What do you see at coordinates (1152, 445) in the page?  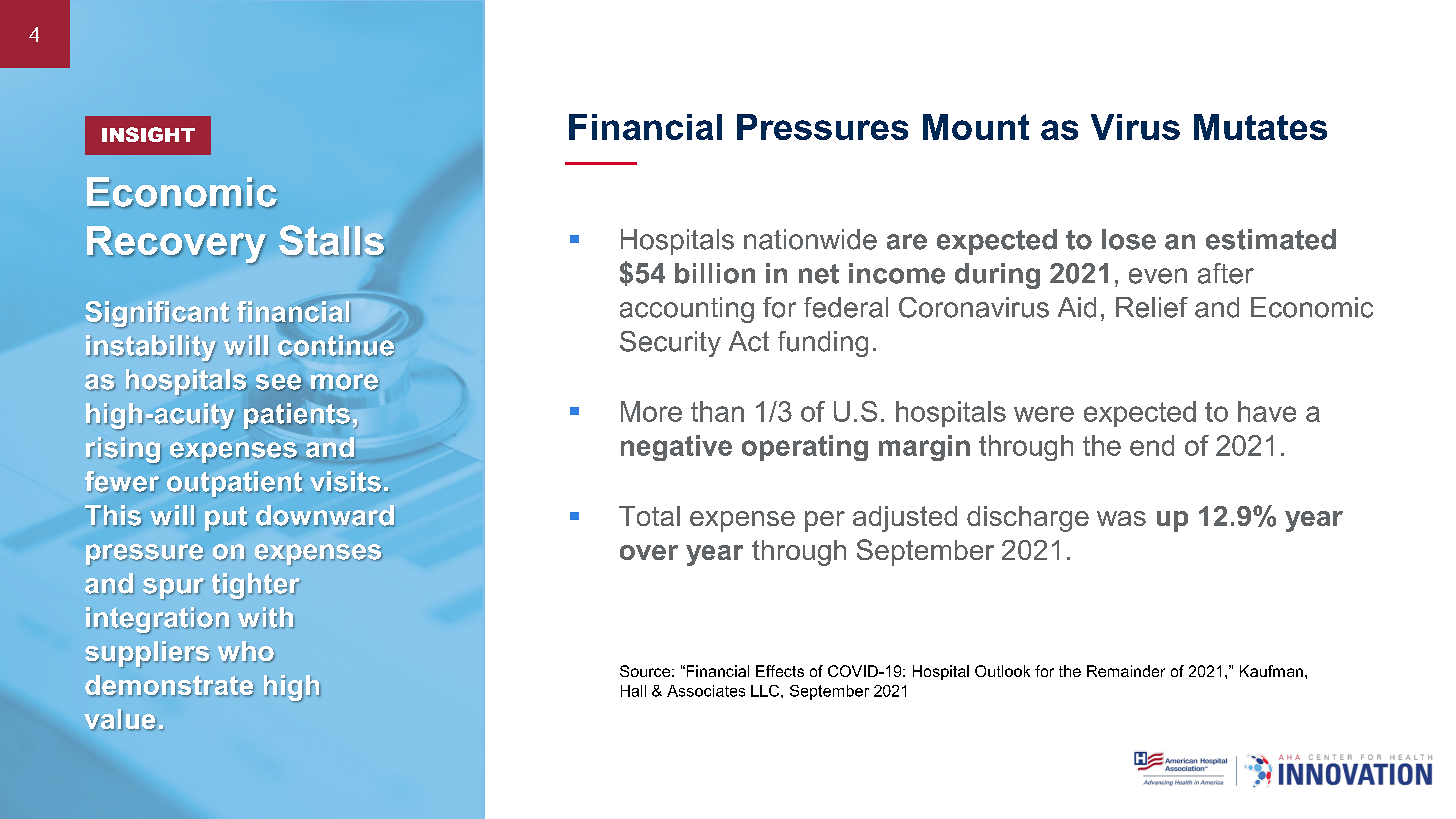 I see `end` at bounding box center [1152, 445].
